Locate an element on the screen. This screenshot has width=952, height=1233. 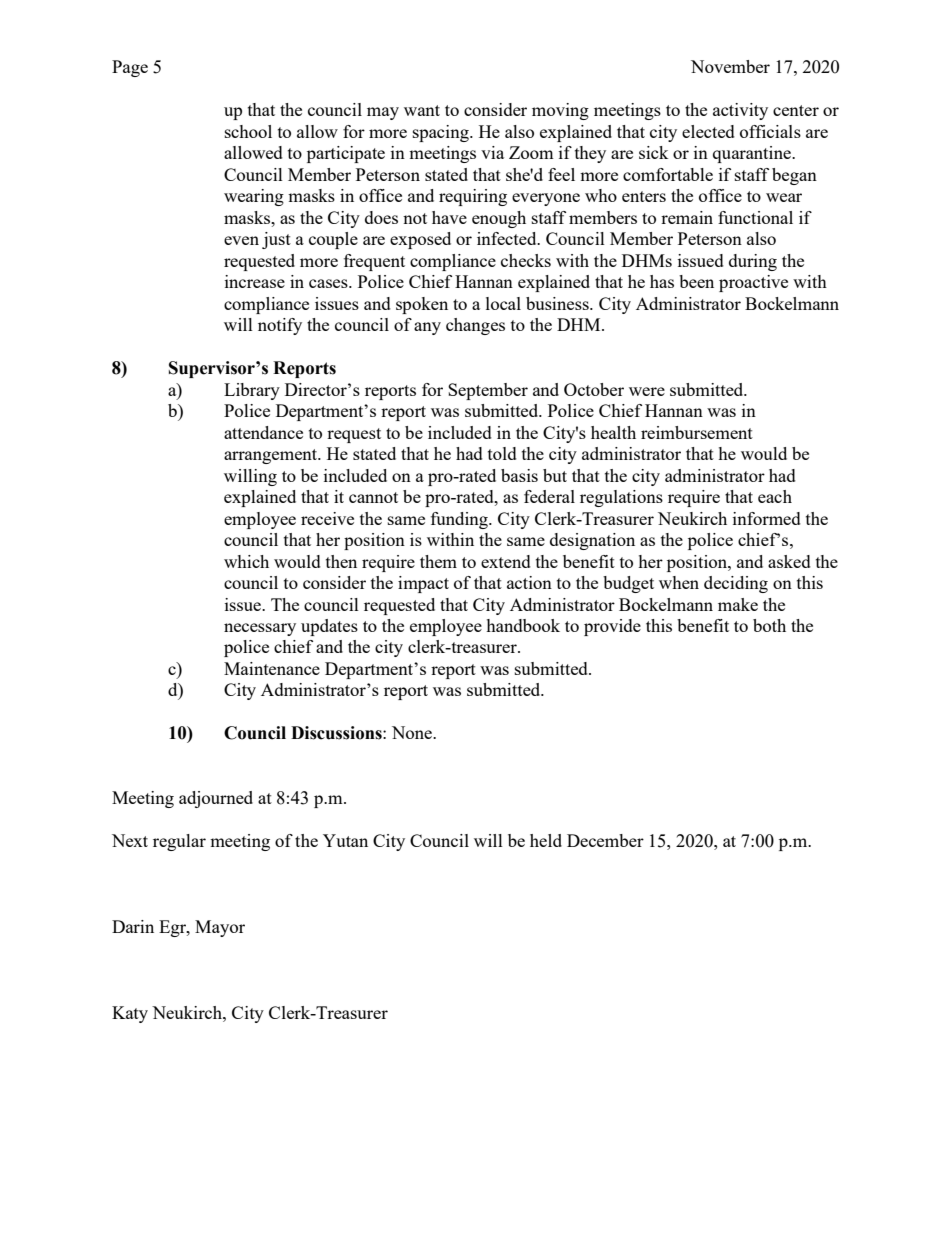
informed is located at coordinates (767, 518).
